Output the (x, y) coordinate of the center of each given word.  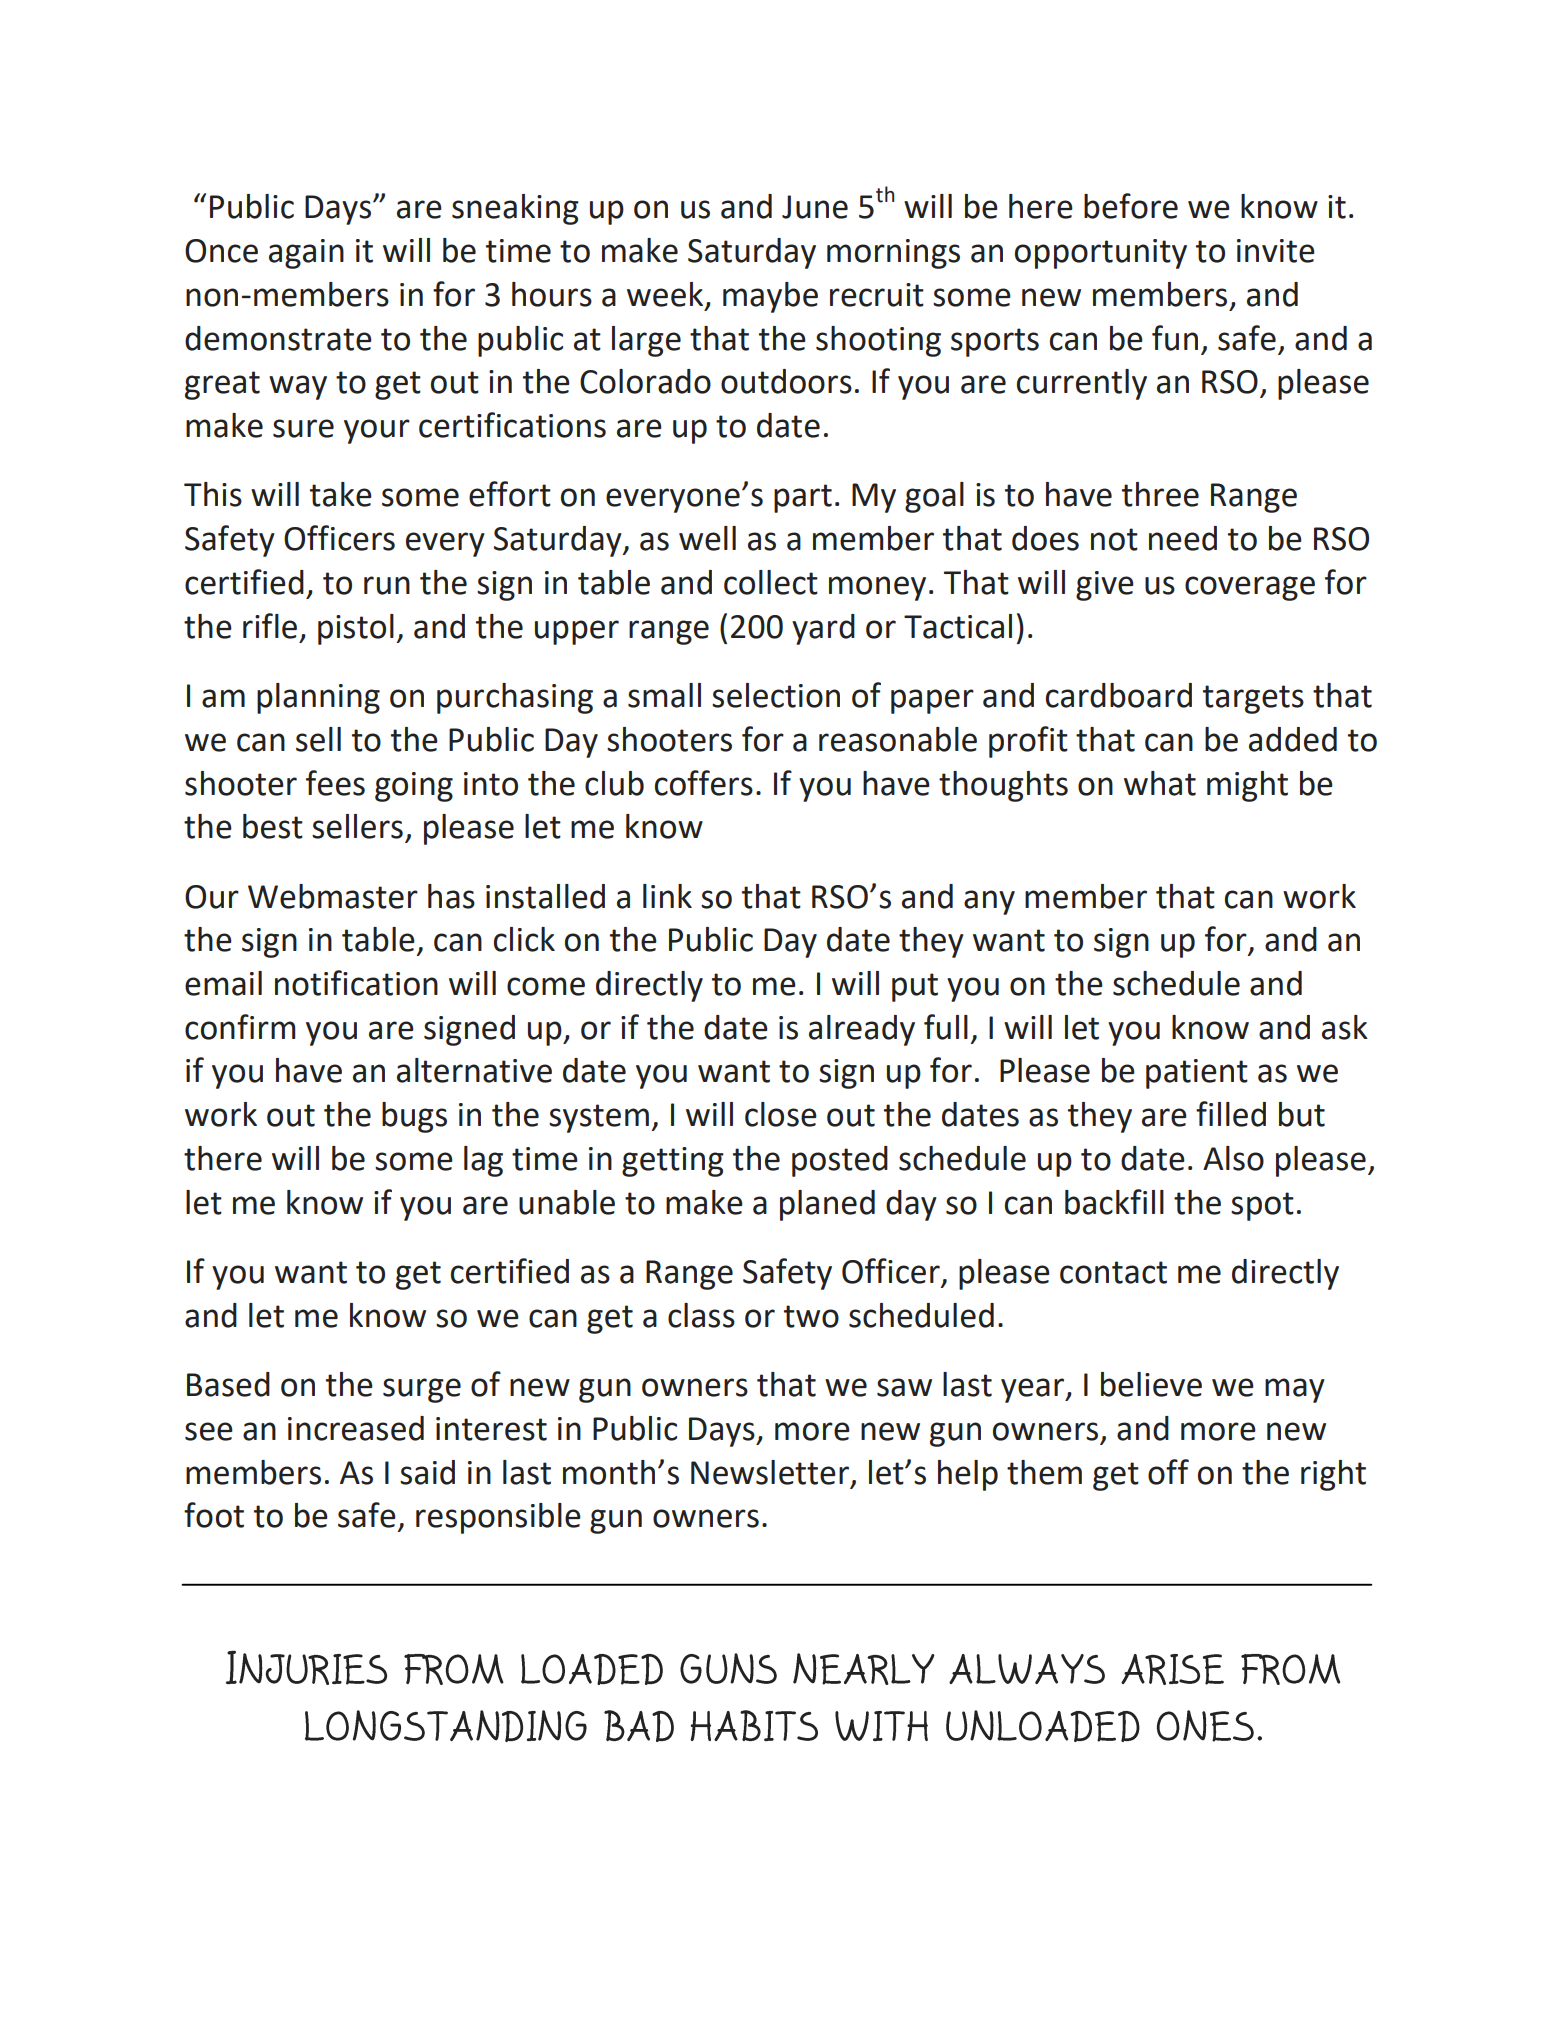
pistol (356, 629)
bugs (414, 1117)
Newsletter (770, 1472)
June (815, 207)
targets (1253, 699)
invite (1276, 251)
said (427, 1472)
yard (823, 629)
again (306, 254)
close (781, 1114)
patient (1197, 1074)
